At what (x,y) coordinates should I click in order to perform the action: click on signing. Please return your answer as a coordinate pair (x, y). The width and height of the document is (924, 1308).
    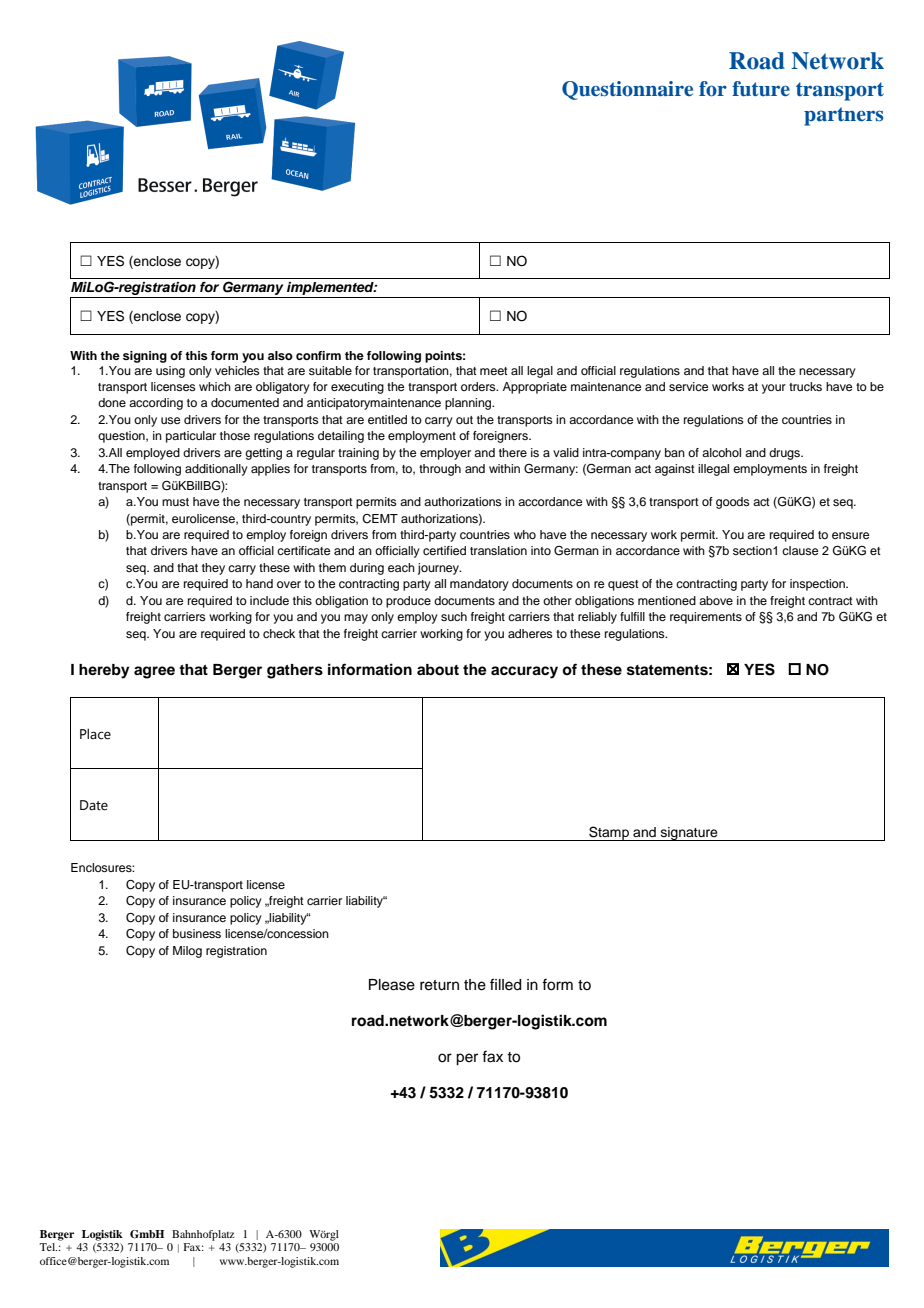
    Looking at the image, I should click on (145, 357).
